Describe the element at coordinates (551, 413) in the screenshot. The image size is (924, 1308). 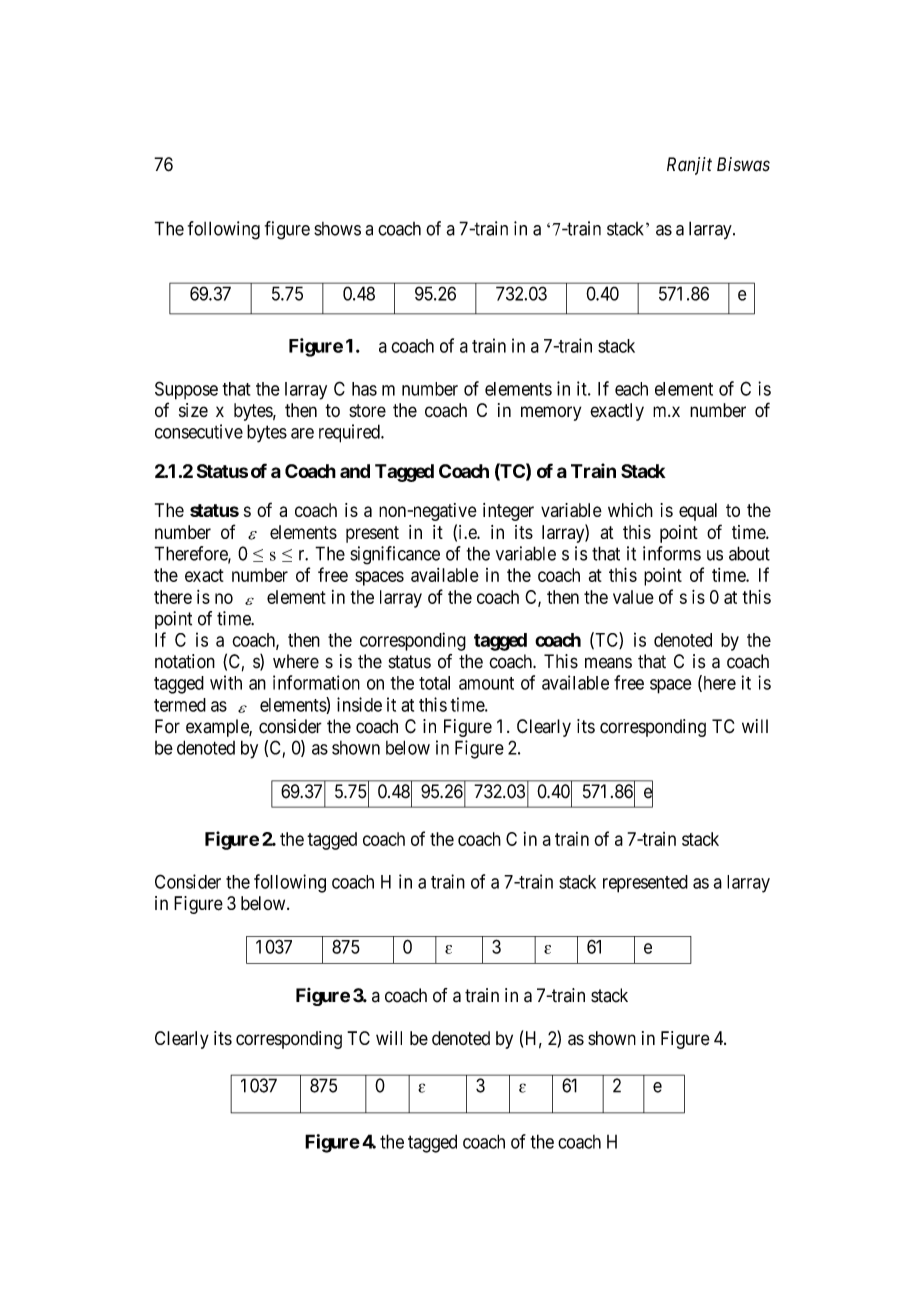
I see `memory` at that location.
